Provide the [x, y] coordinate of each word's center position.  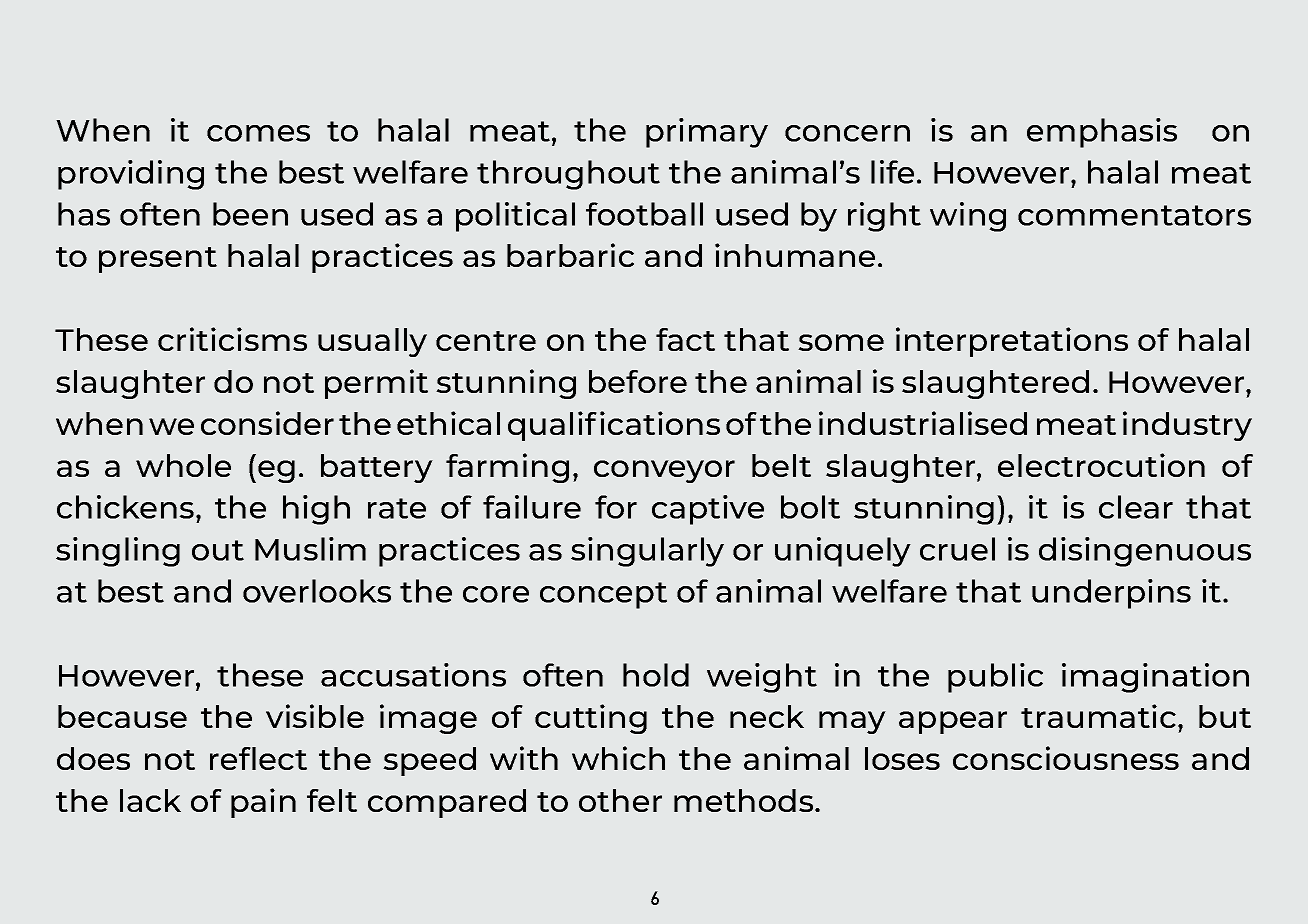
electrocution [1101, 465]
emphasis [1102, 133]
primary [707, 133]
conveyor [664, 471]
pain [263, 803]
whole [183, 465]
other [620, 800]
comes [258, 133]
